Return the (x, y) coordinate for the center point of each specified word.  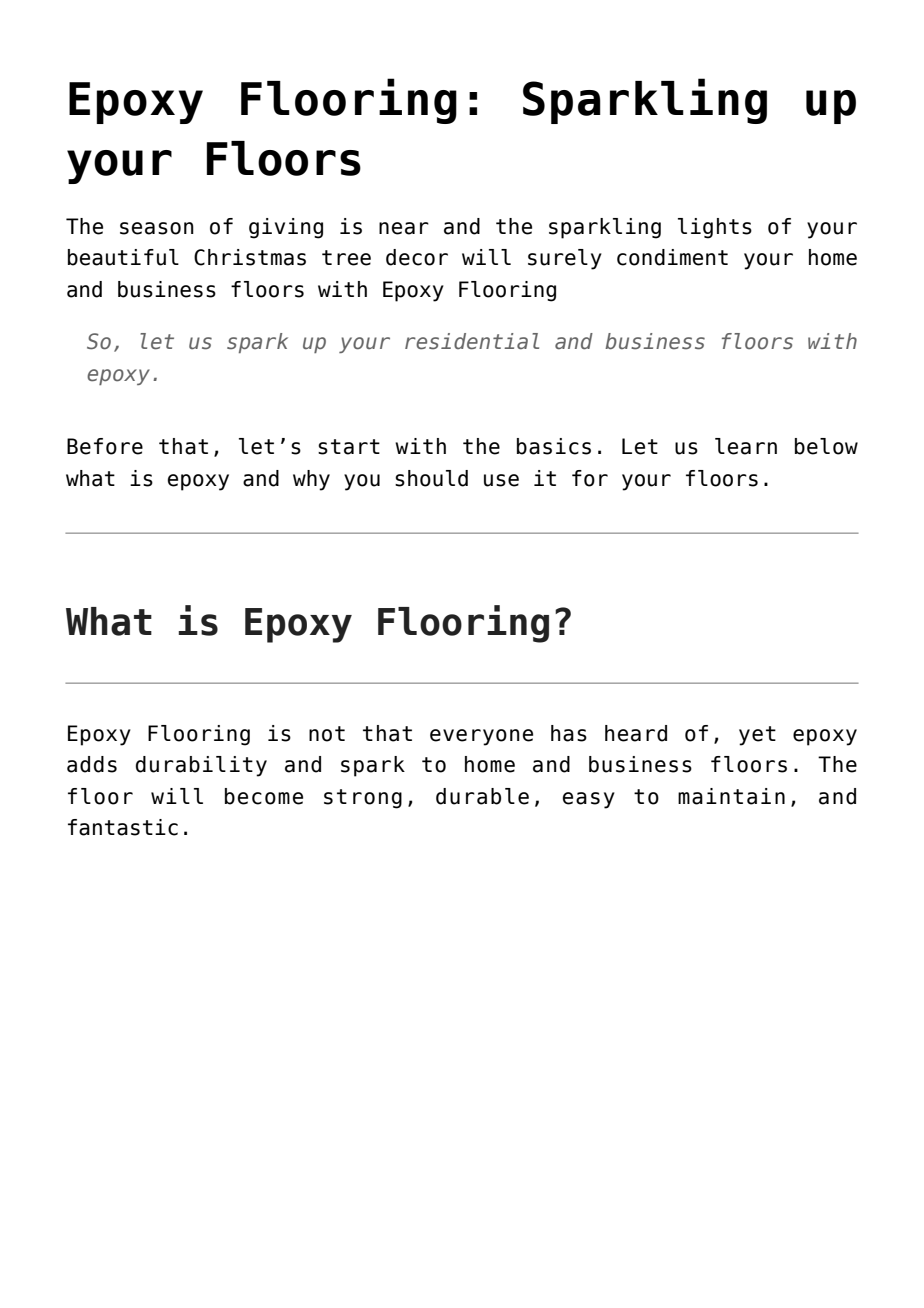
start (349, 447)
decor (417, 257)
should (431, 478)
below (826, 446)
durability (201, 766)
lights (715, 228)
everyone (481, 737)
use (501, 480)
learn (746, 446)
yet (757, 736)
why (311, 480)
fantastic (123, 827)
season (157, 228)
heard (636, 733)
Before (105, 446)
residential (472, 341)
